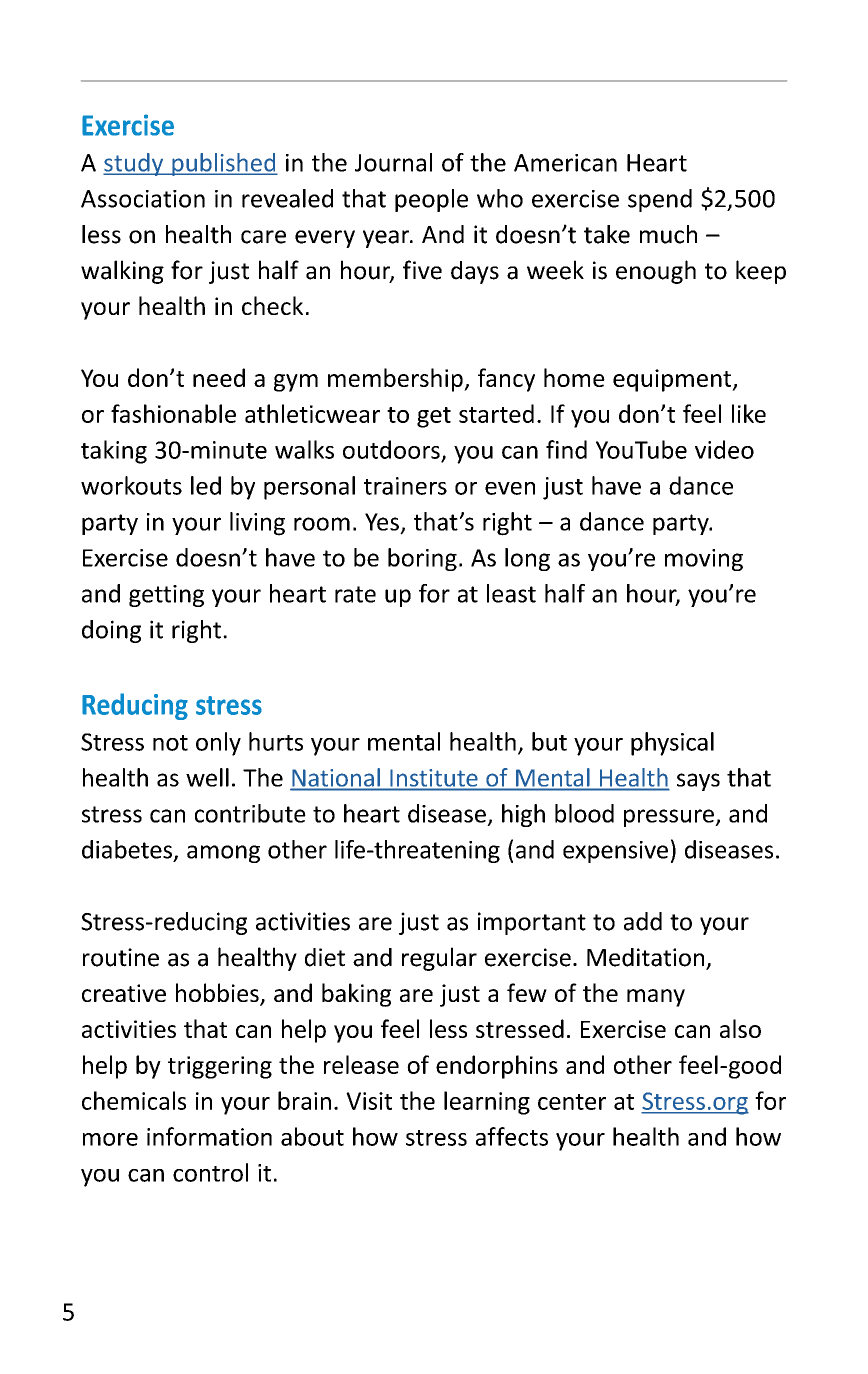 This image has height=1374, width=868. Describe the element at coordinates (660, 200) in the image. I see `spend` at that location.
